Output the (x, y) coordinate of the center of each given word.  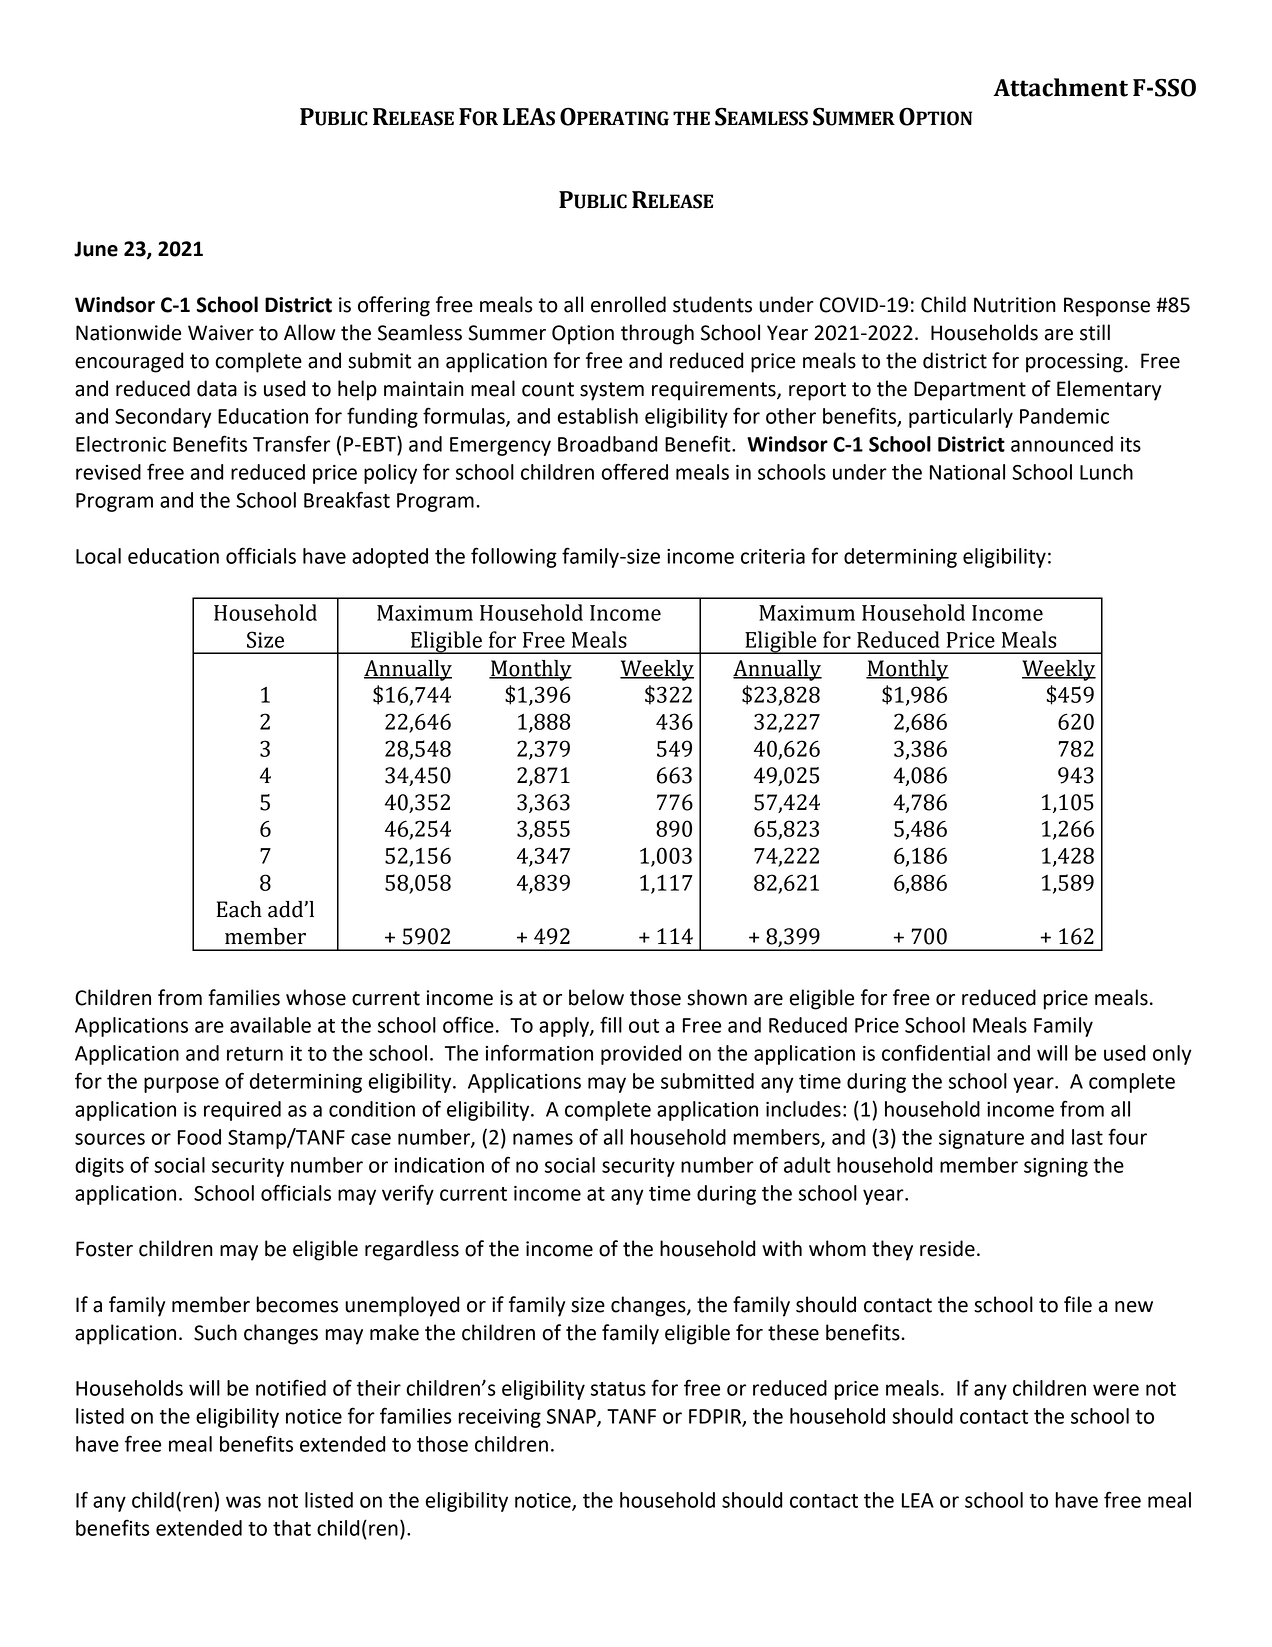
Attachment (1060, 87)
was (243, 1502)
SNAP (572, 1417)
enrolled (628, 304)
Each (239, 909)
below (596, 997)
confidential (936, 1052)
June (96, 249)
